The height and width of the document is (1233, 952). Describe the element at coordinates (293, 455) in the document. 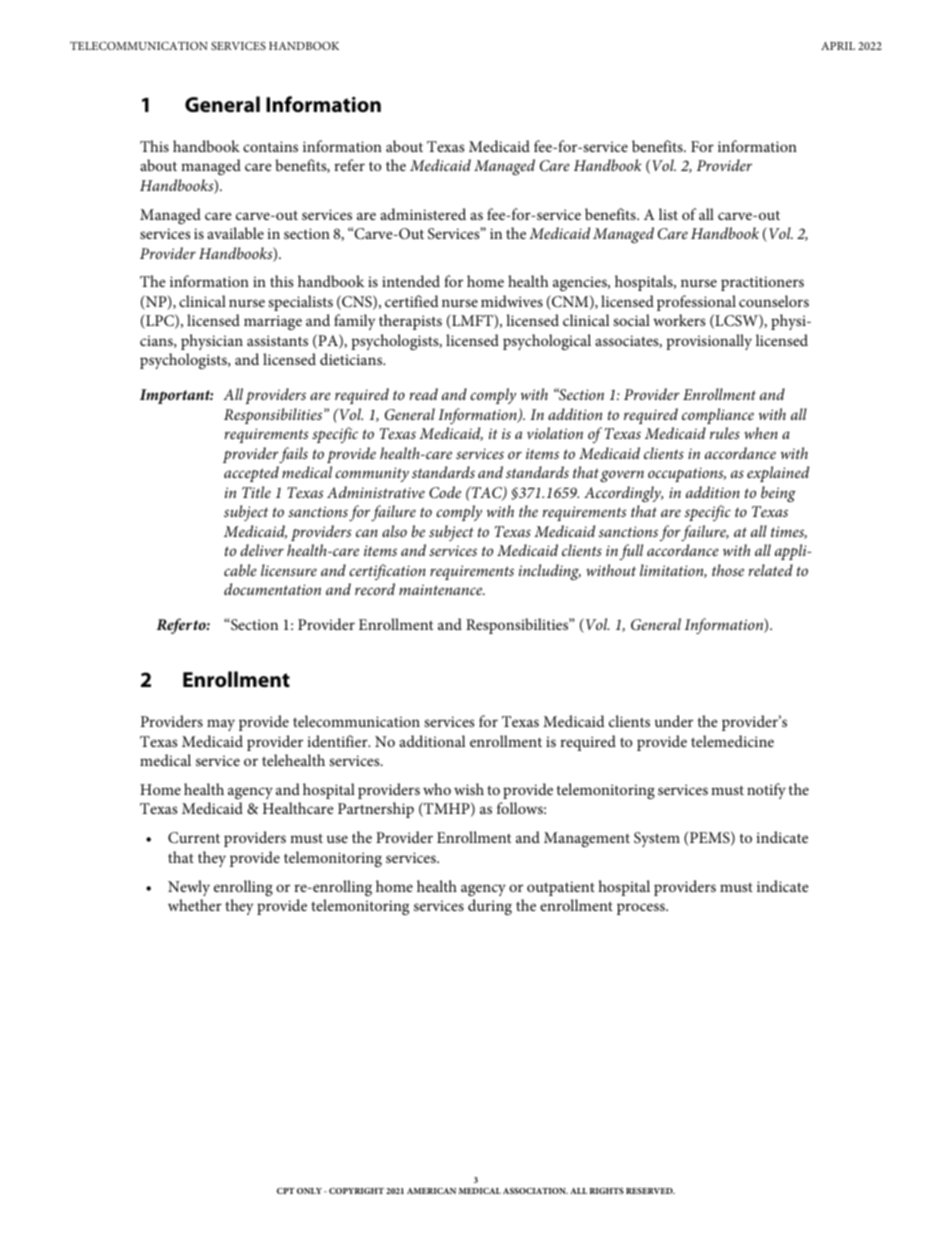

I see `fails` at that location.
